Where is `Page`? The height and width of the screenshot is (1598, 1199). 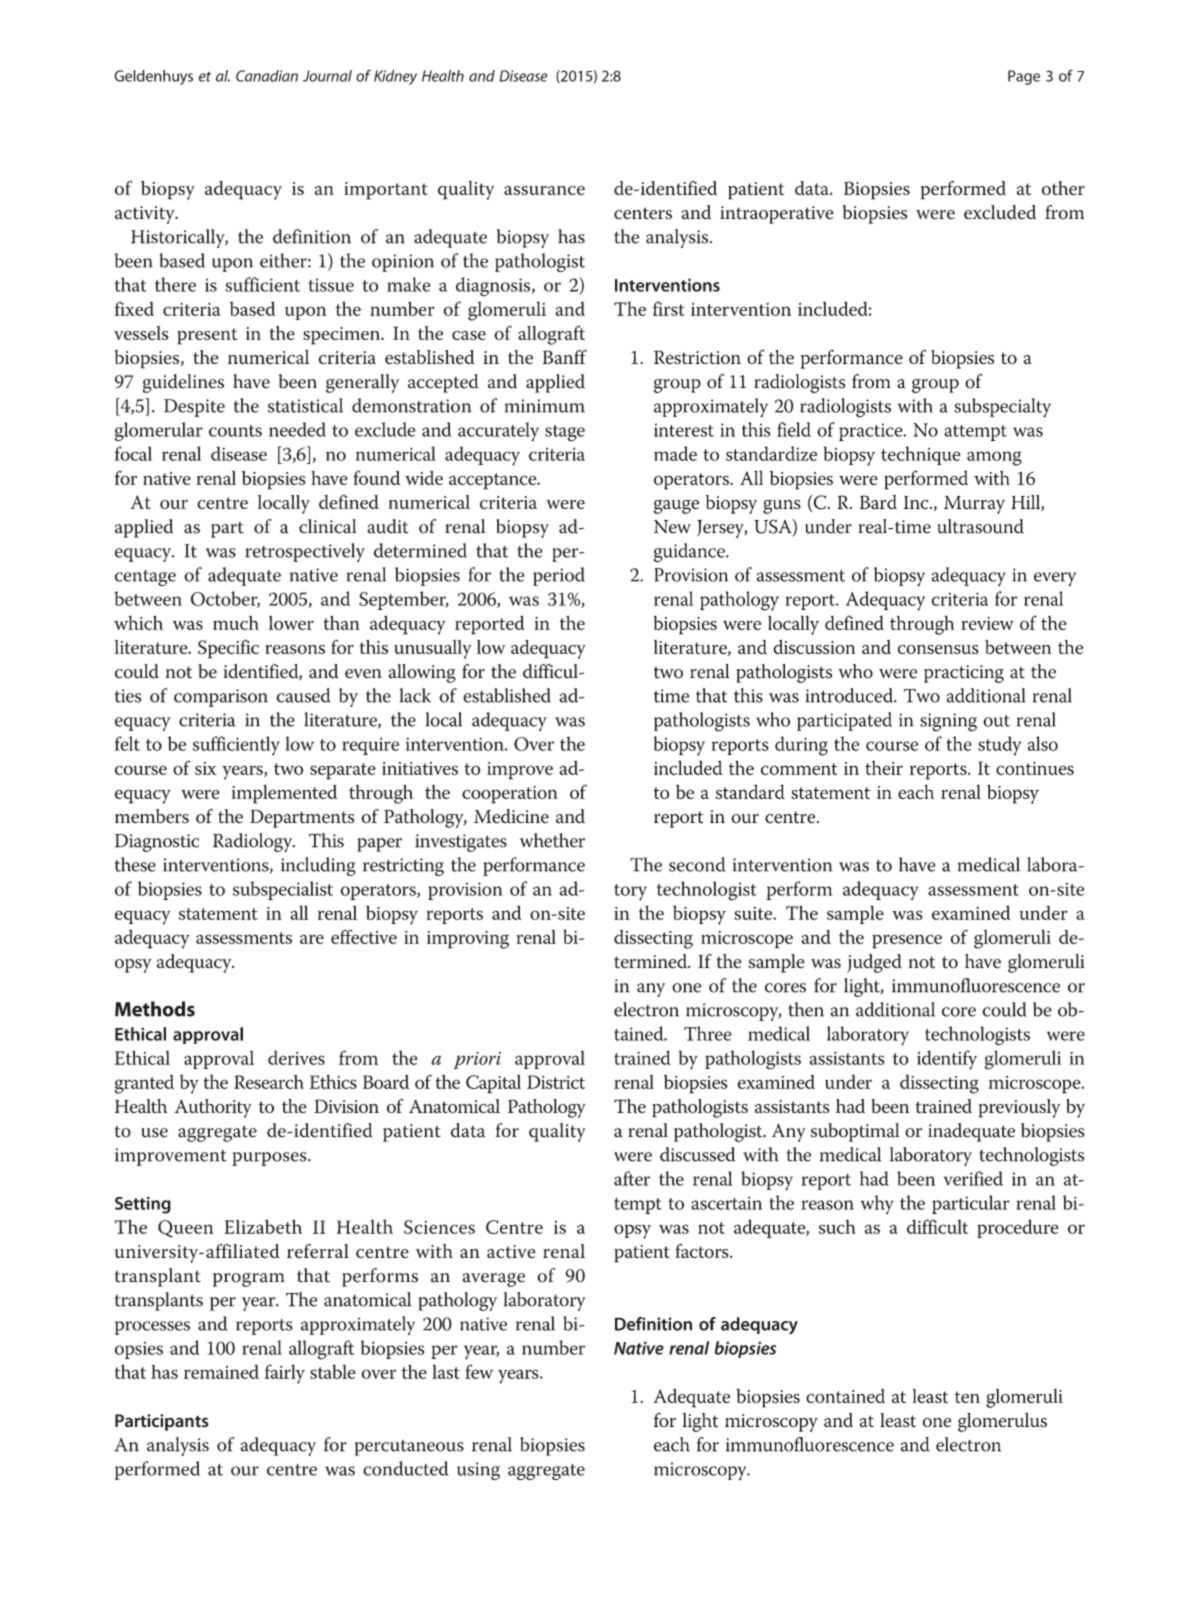
Page is located at coordinates (1024, 77).
